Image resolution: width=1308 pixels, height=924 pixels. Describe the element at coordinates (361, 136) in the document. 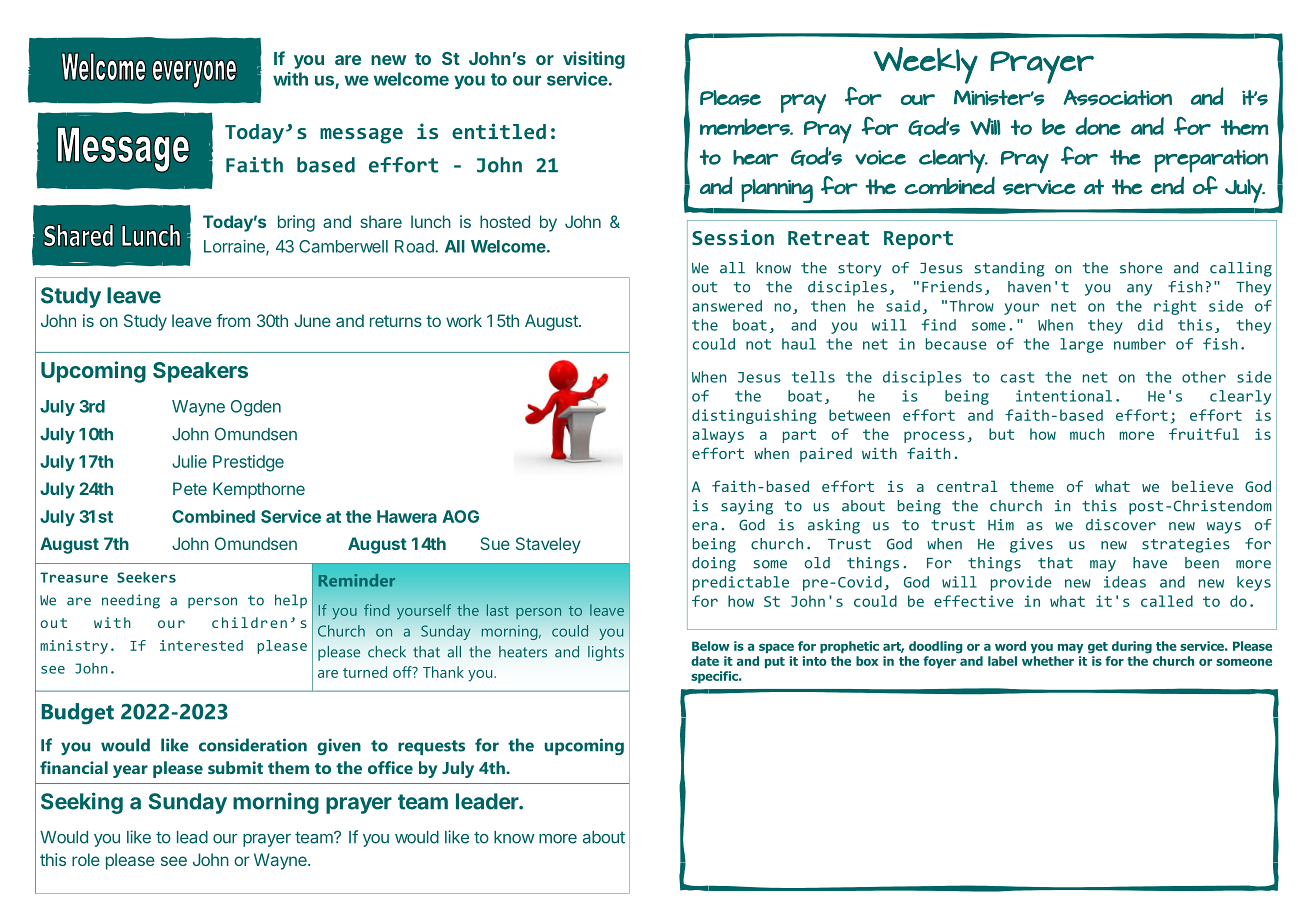

I see `message` at that location.
